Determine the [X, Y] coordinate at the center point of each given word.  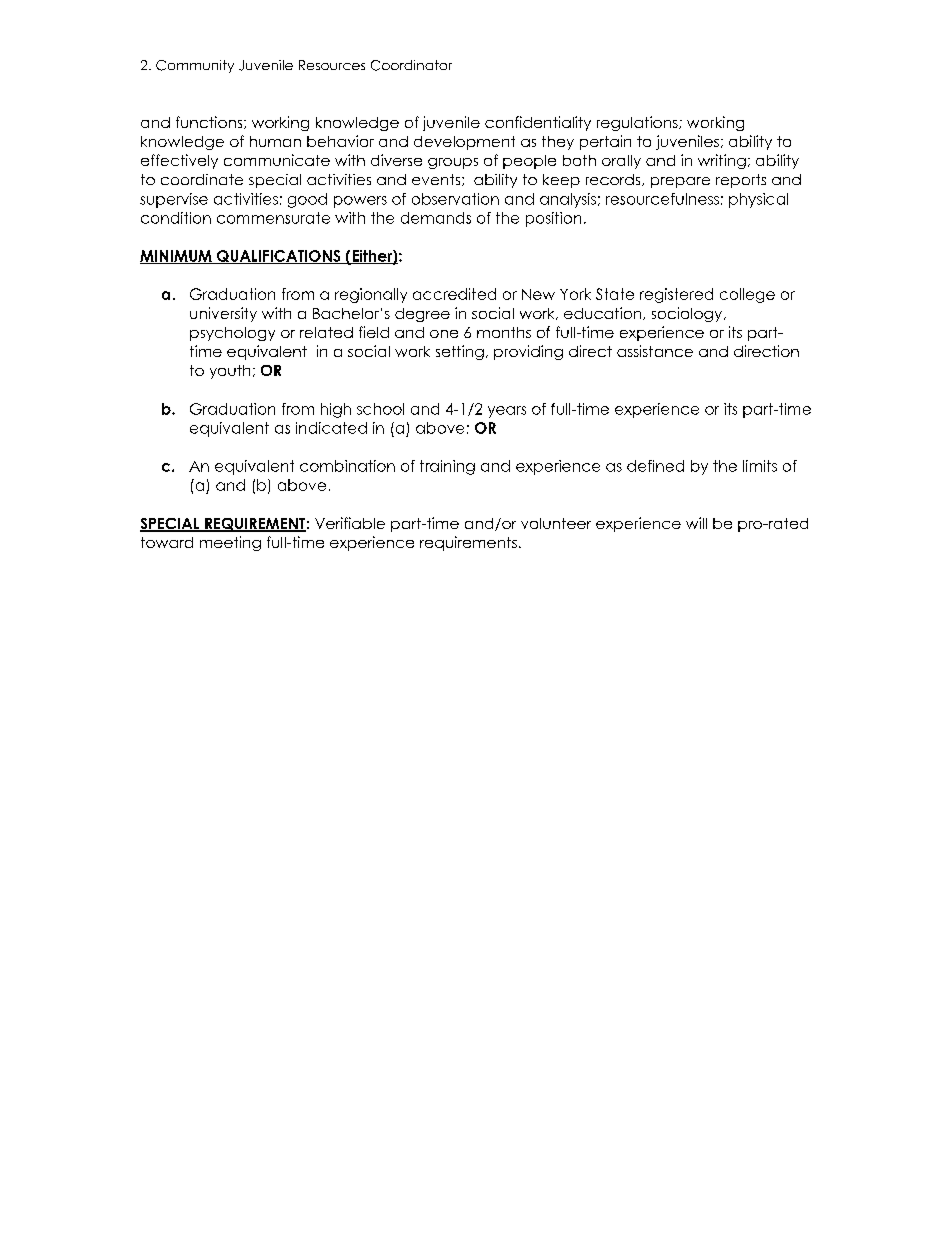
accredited [454, 294]
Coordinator [411, 65]
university [223, 314]
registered [676, 295]
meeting [230, 543]
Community [195, 66]
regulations [638, 123]
